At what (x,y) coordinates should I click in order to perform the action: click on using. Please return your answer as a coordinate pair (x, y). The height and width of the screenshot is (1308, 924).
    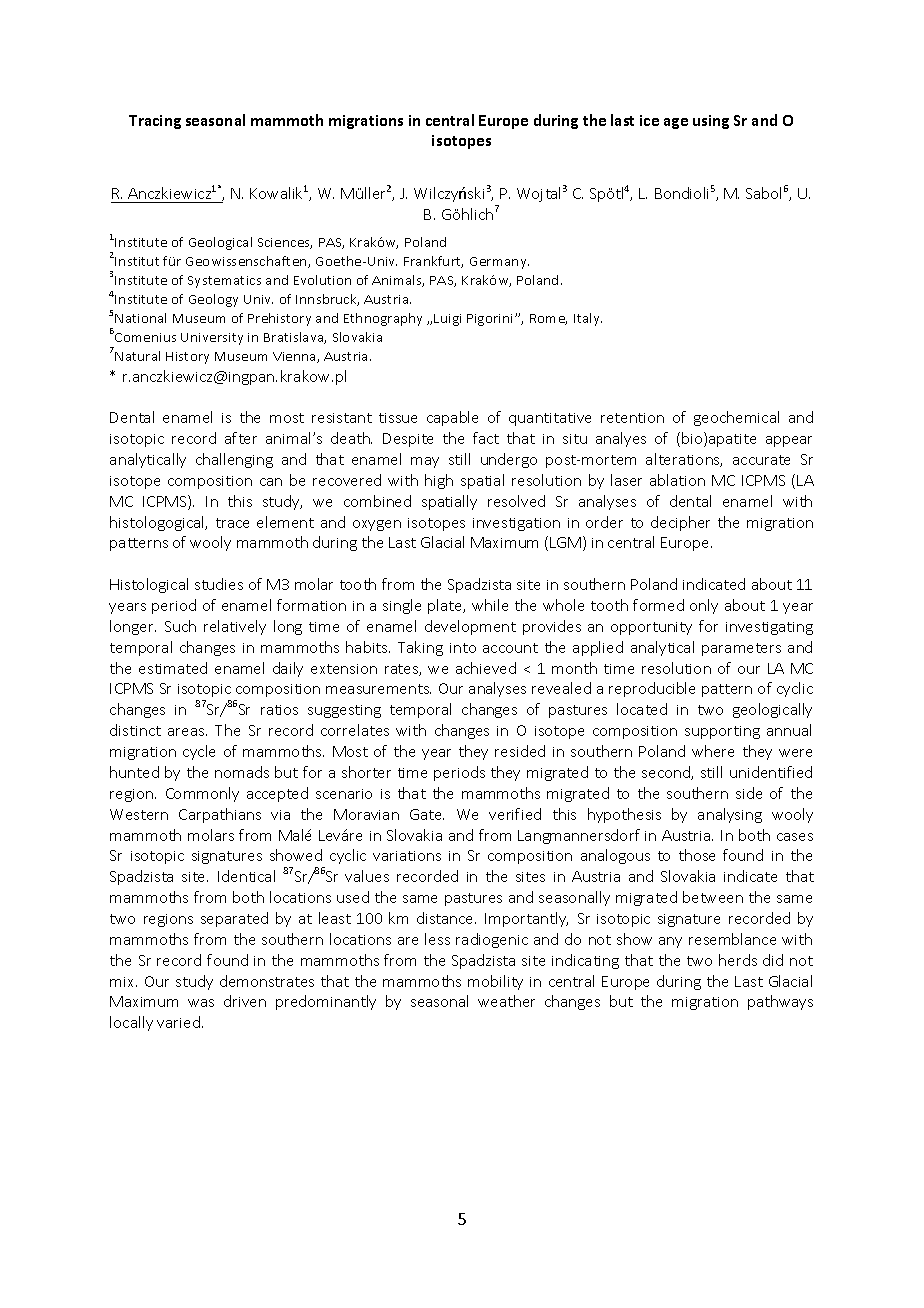
    Looking at the image, I should click on (711, 122).
